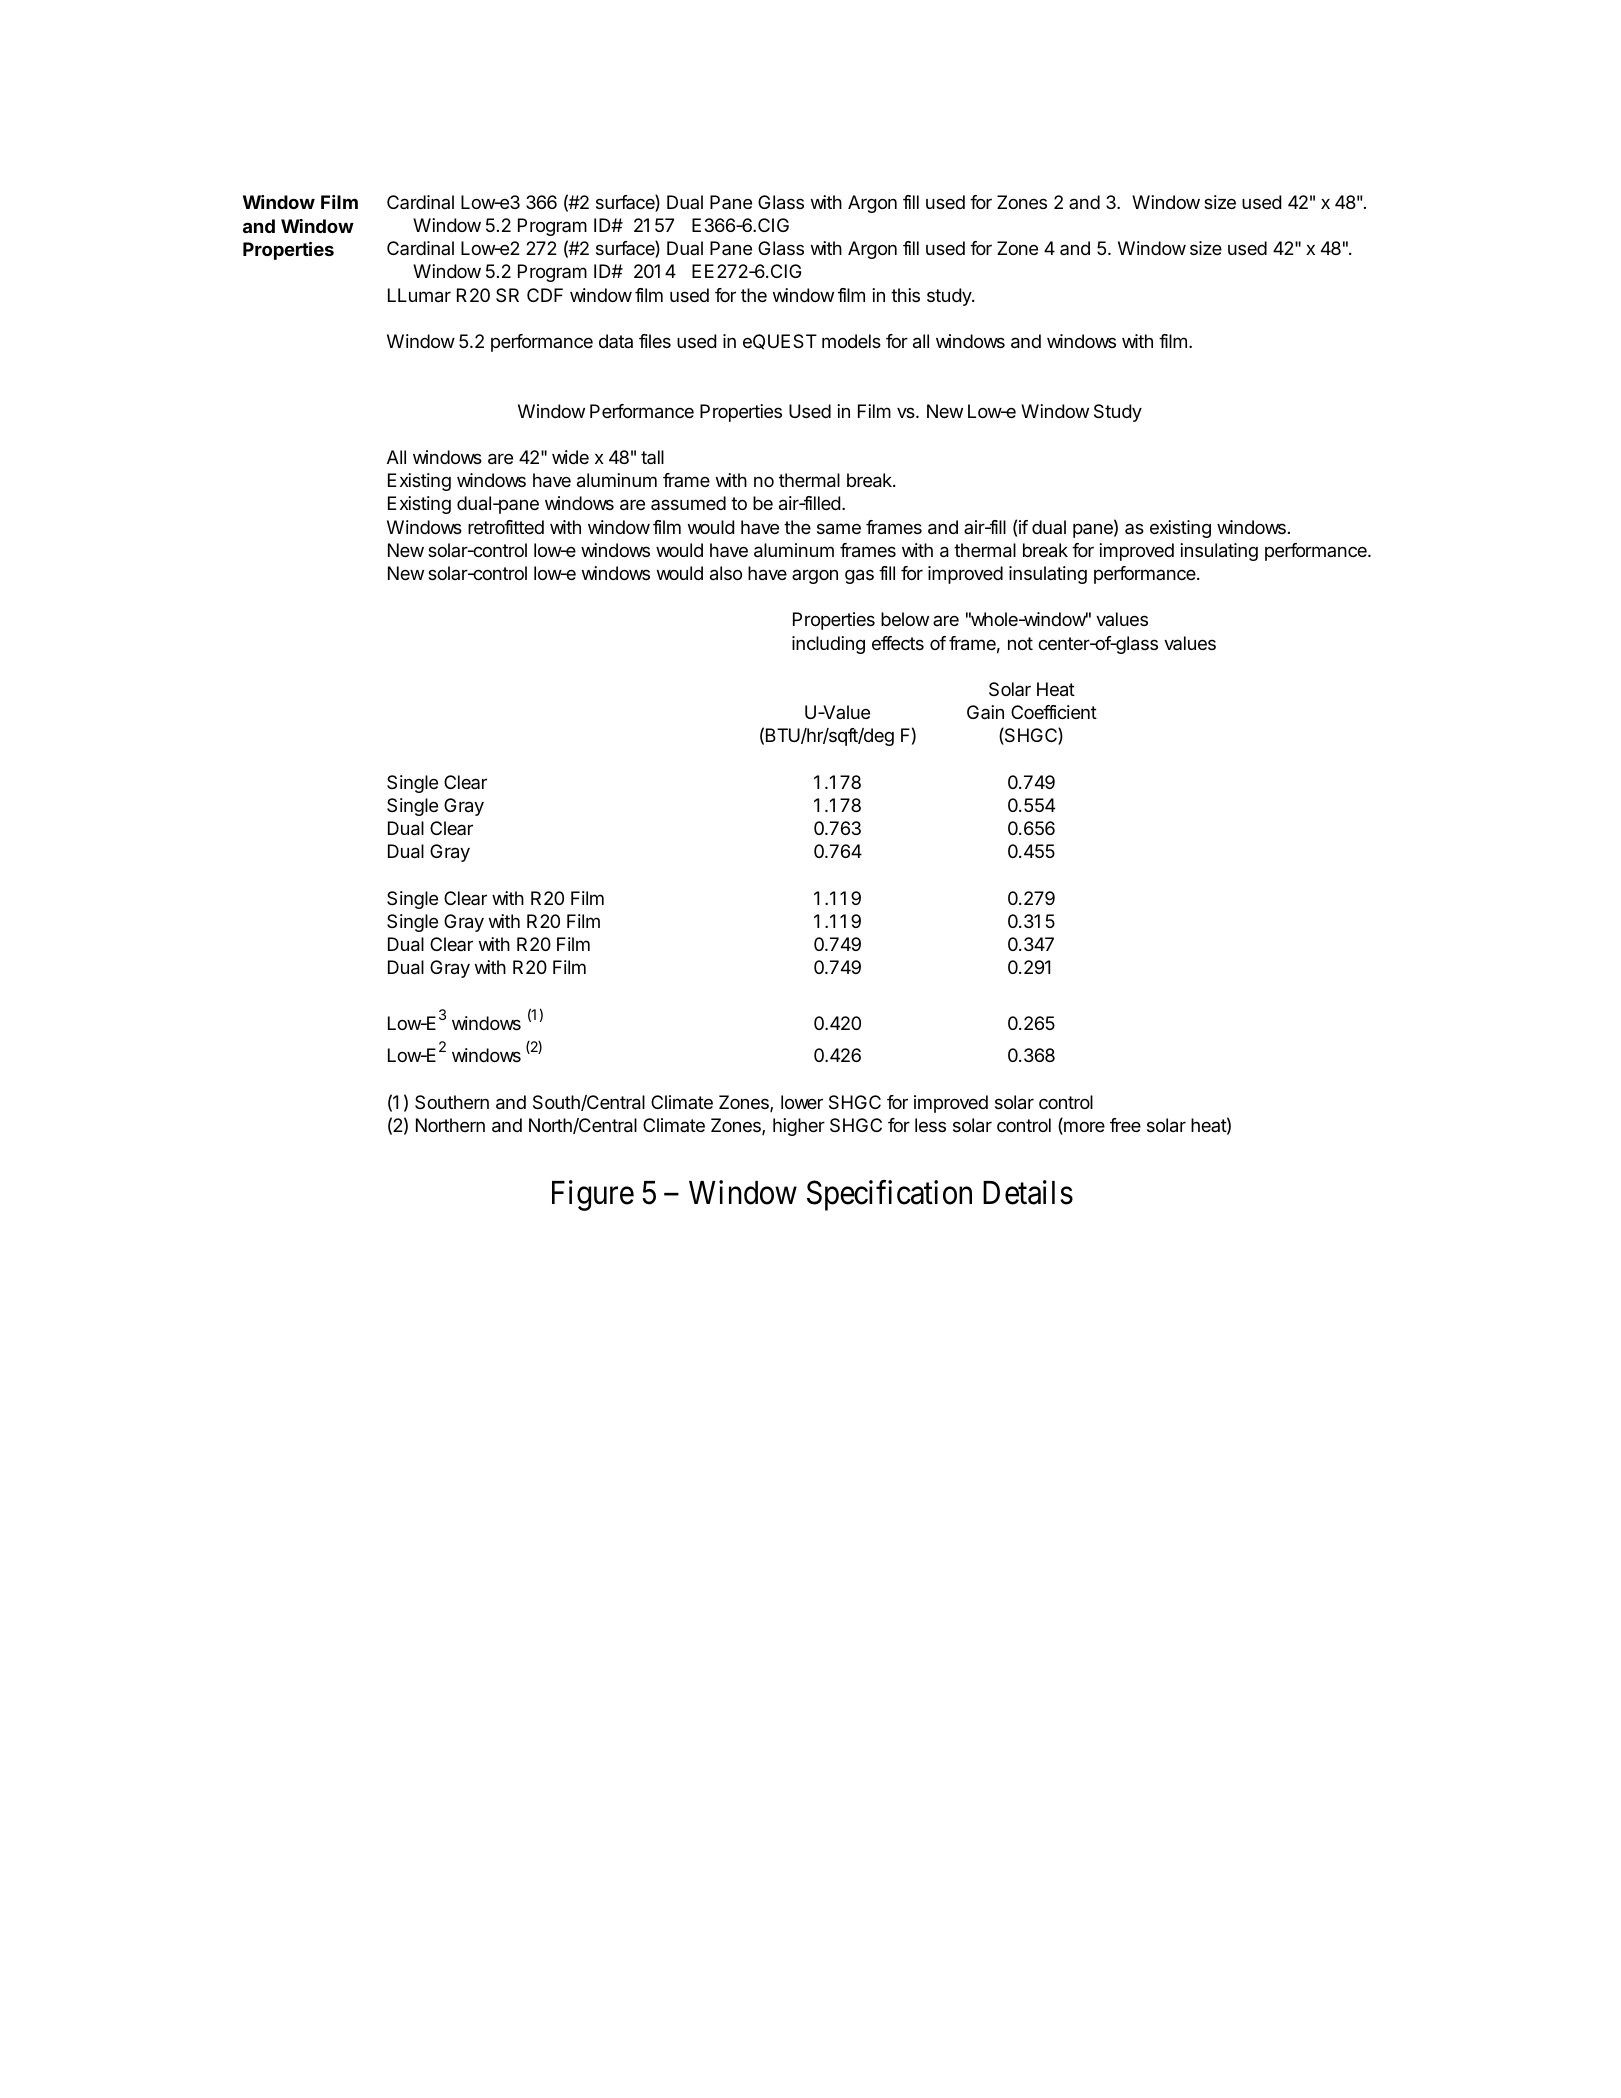 This screenshot has height=2098, width=1621. What do you see at coordinates (1054, 712) in the screenshot?
I see `Coefficient` at bounding box center [1054, 712].
